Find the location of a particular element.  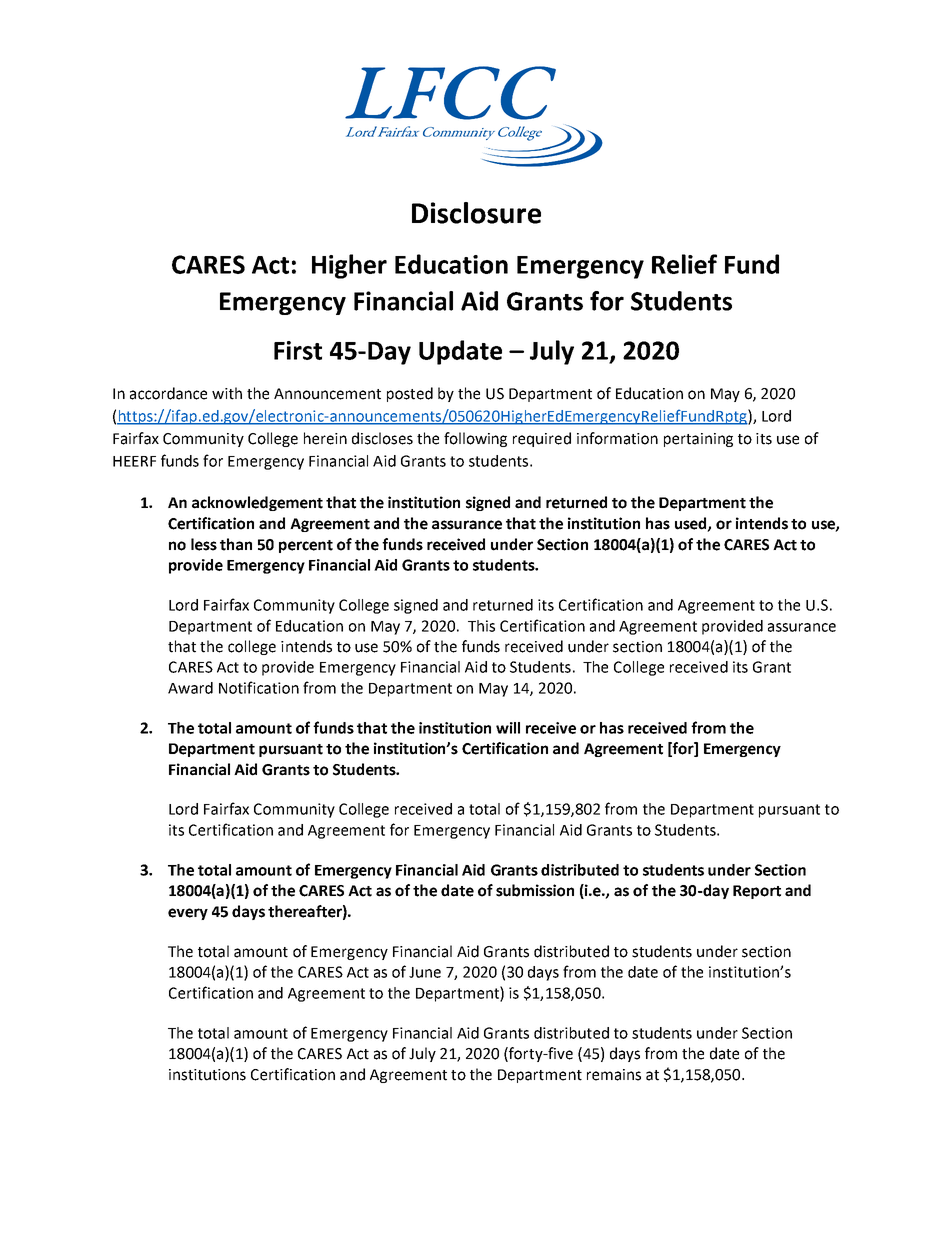

First is located at coordinates (298, 350).
